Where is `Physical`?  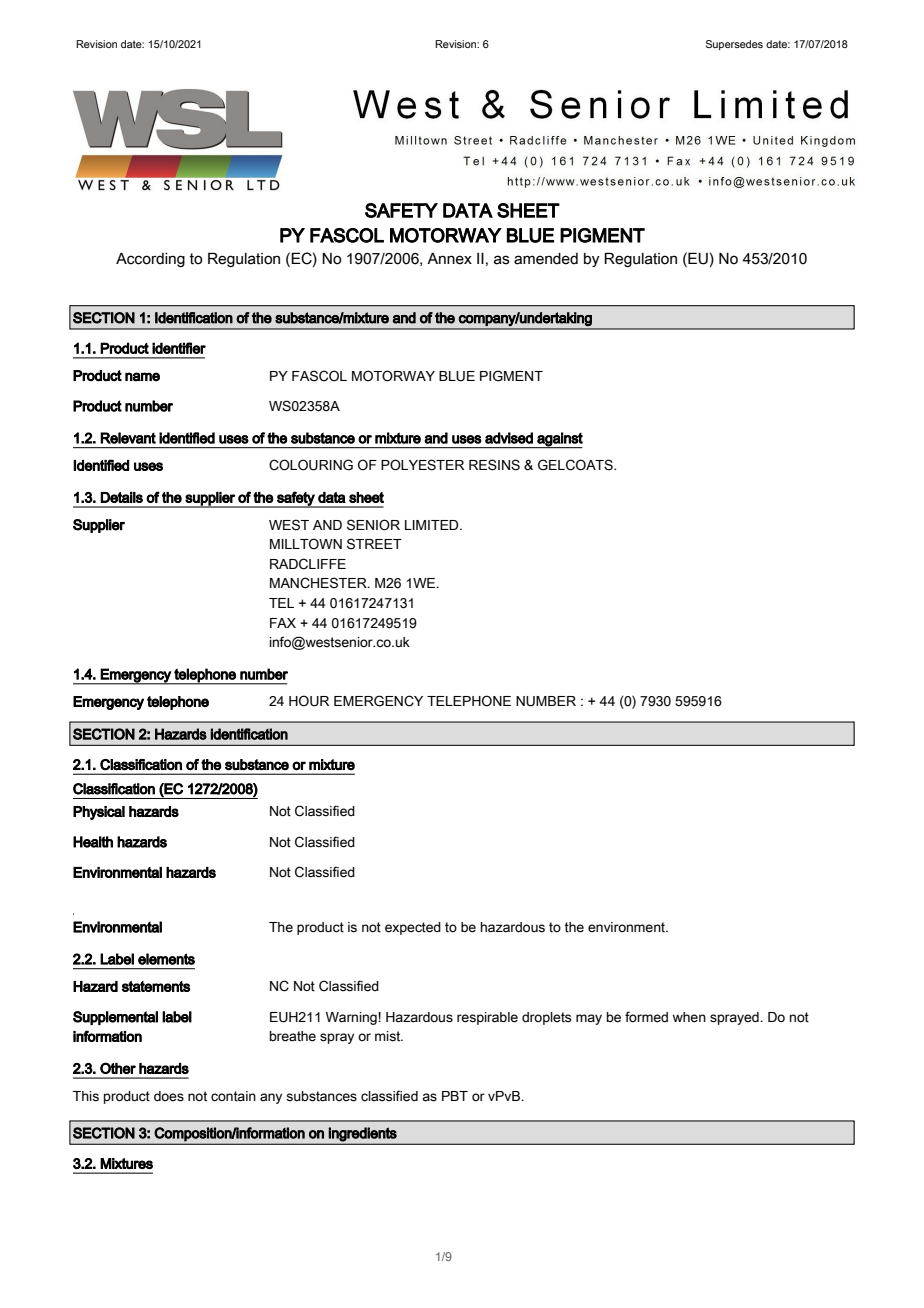
Physical is located at coordinates (99, 813).
